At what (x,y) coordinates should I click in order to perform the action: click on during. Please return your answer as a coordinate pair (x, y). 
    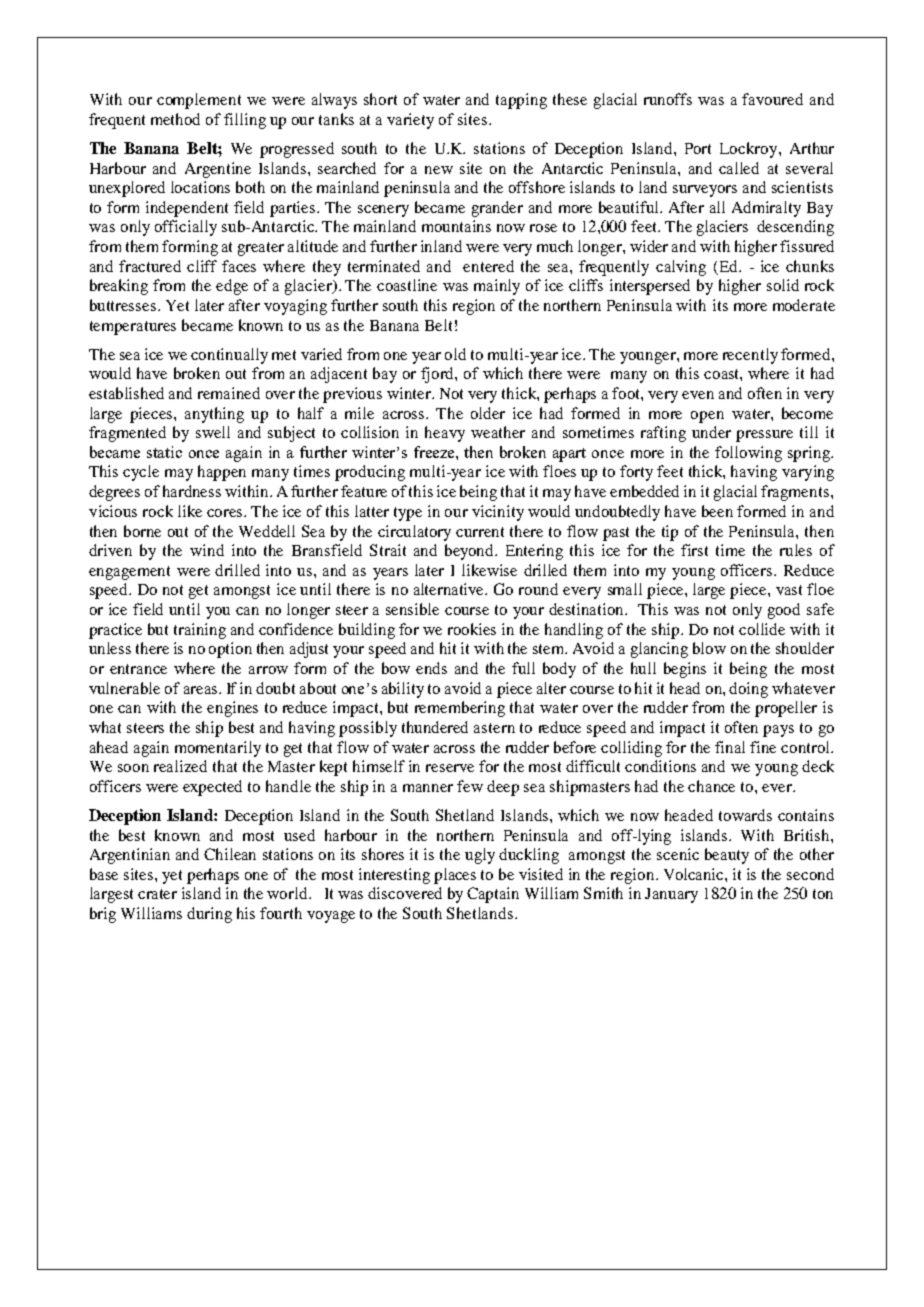
    Looking at the image, I should click on (209, 915).
